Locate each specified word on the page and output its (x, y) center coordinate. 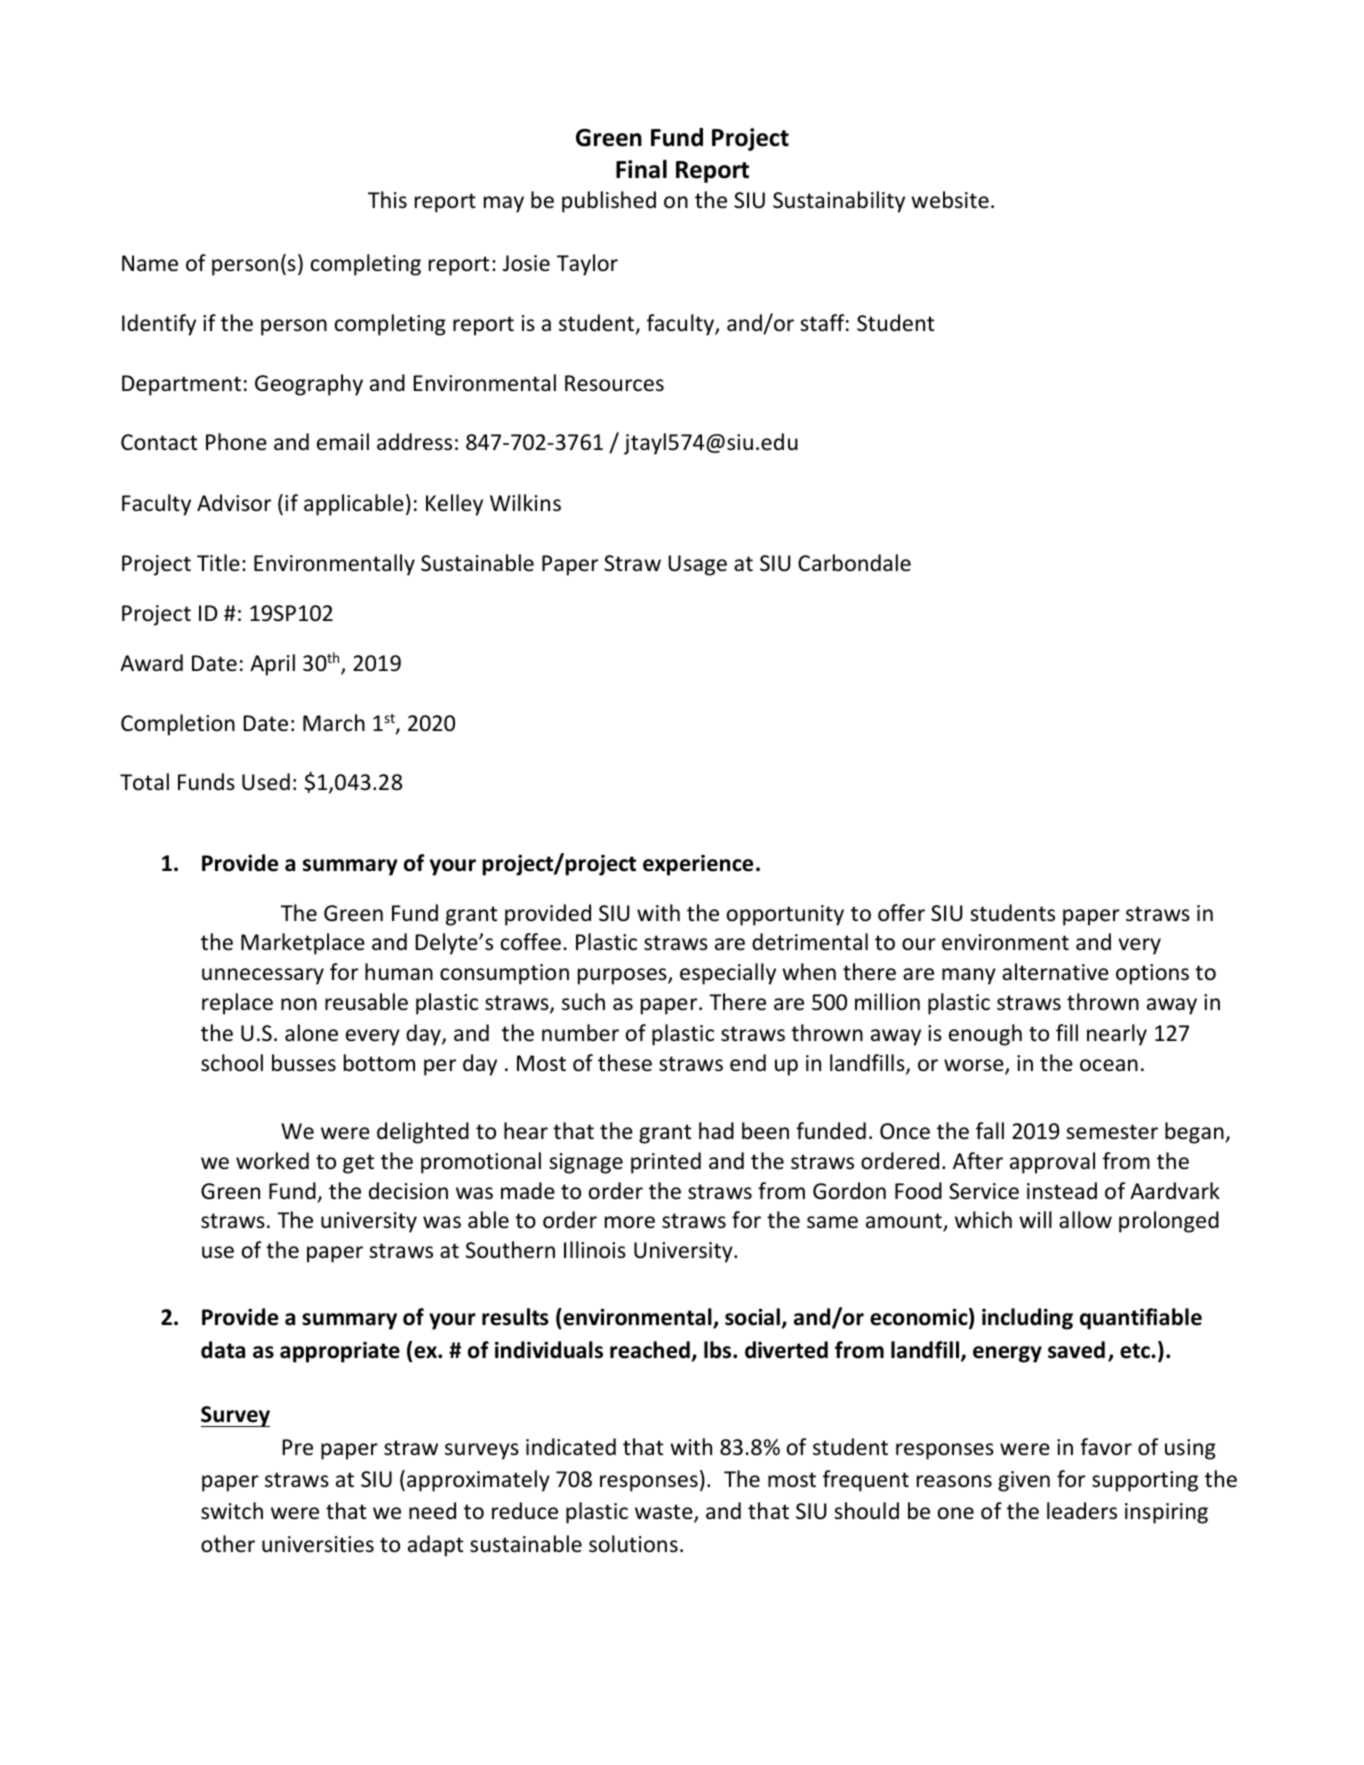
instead (1062, 1191)
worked (272, 1161)
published (609, 202)
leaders (1082, 1511)
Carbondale (854, 563)
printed (666, 1163)
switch (232, 1511)
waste (665, 1513)
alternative (1055, 972)
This (387, 200)
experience (698, 865)
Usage (697, 565)
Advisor (234, 503)
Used (266, 782)
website (950, 200)
